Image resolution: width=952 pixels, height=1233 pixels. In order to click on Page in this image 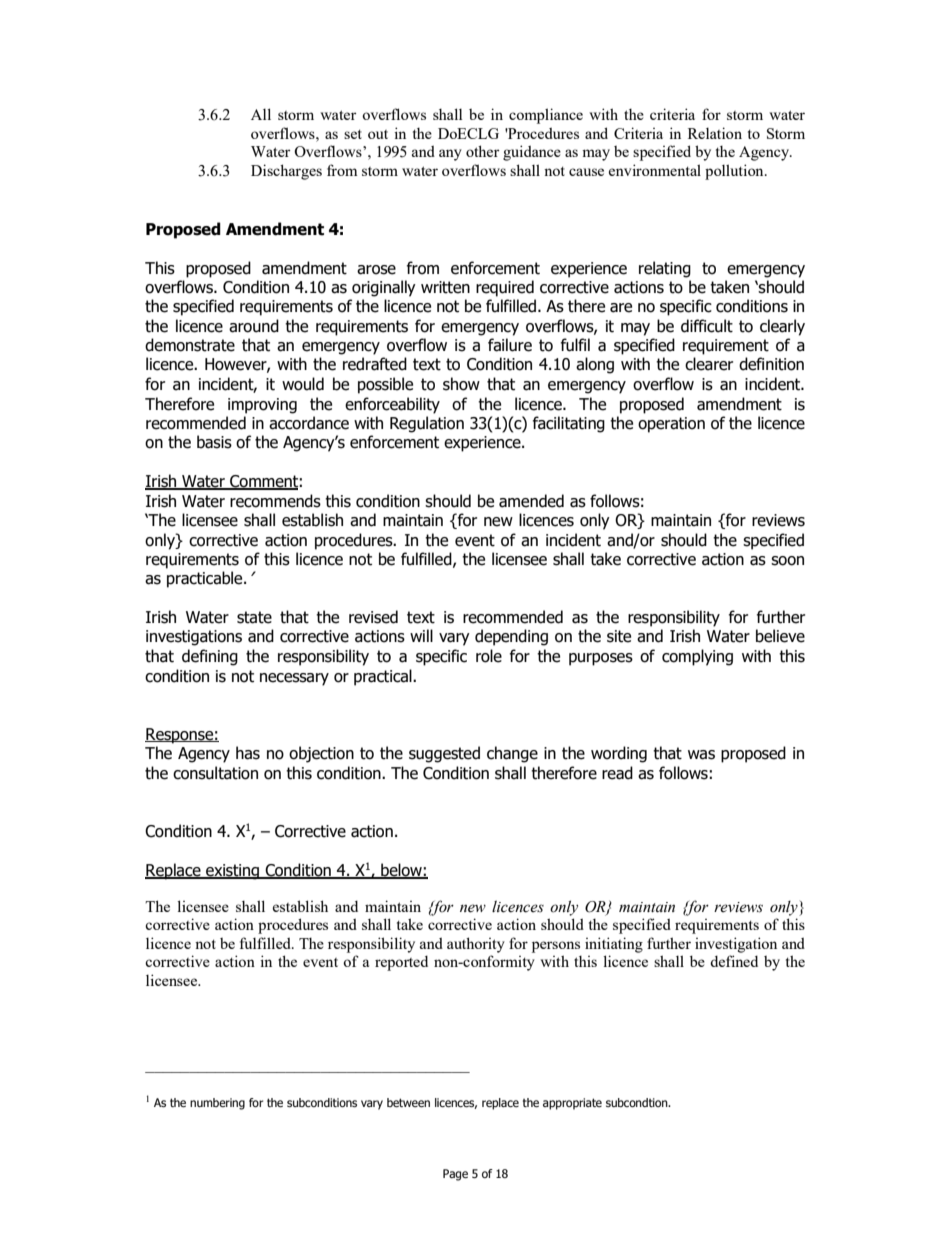, I will do `click(455, 1175)`.
